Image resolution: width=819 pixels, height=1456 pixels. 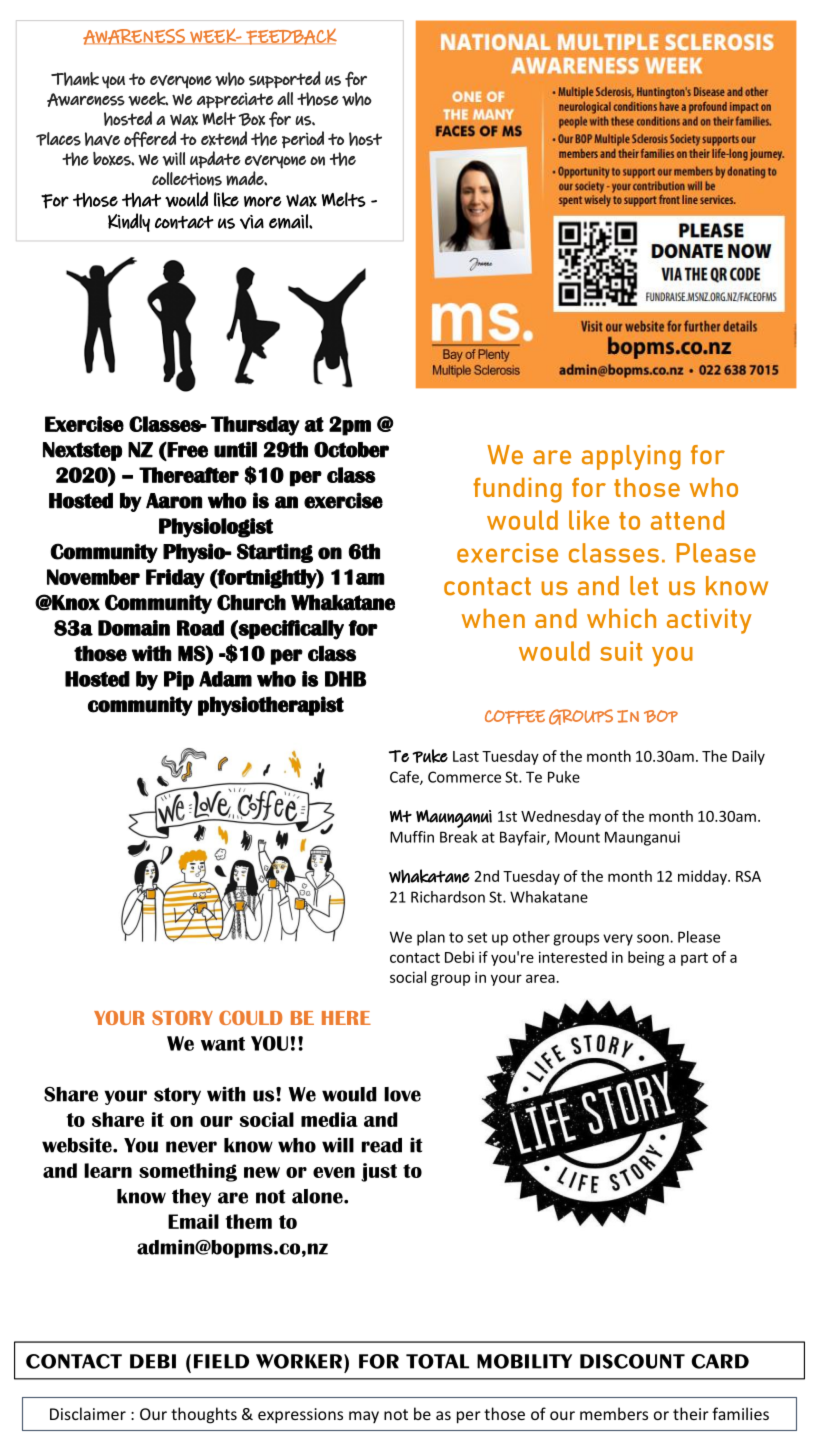 What do you see at coordinates (88, 1413) in the screenshot?
I see `Disclaimer` at bounding box center [88, 1413].
